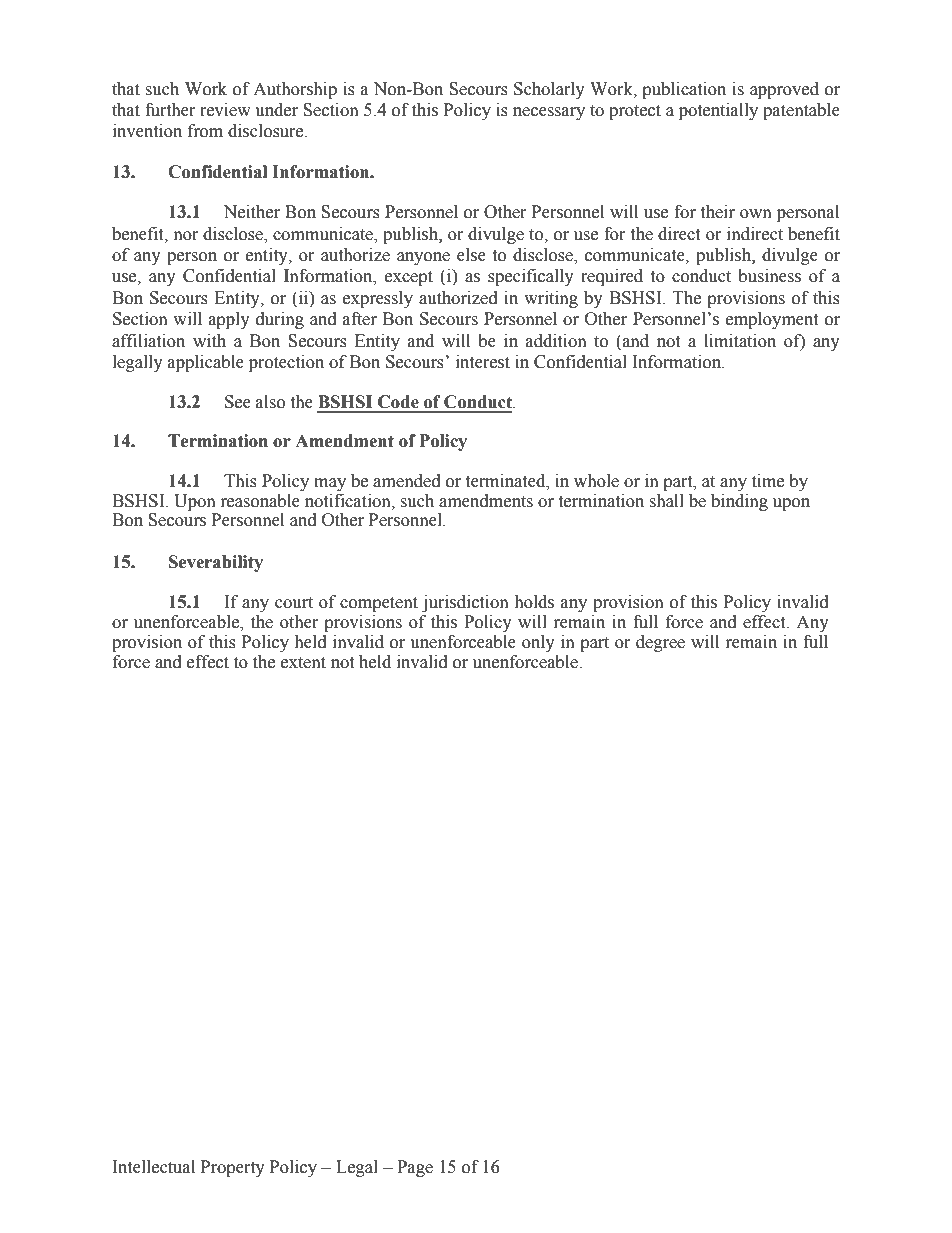 Image resolution: width=952 pixels, height=1233 pixels. What do you see at coordinates (260, 501) in the screenshot?
I see `reasonable` at bounding box center [260, 501].
